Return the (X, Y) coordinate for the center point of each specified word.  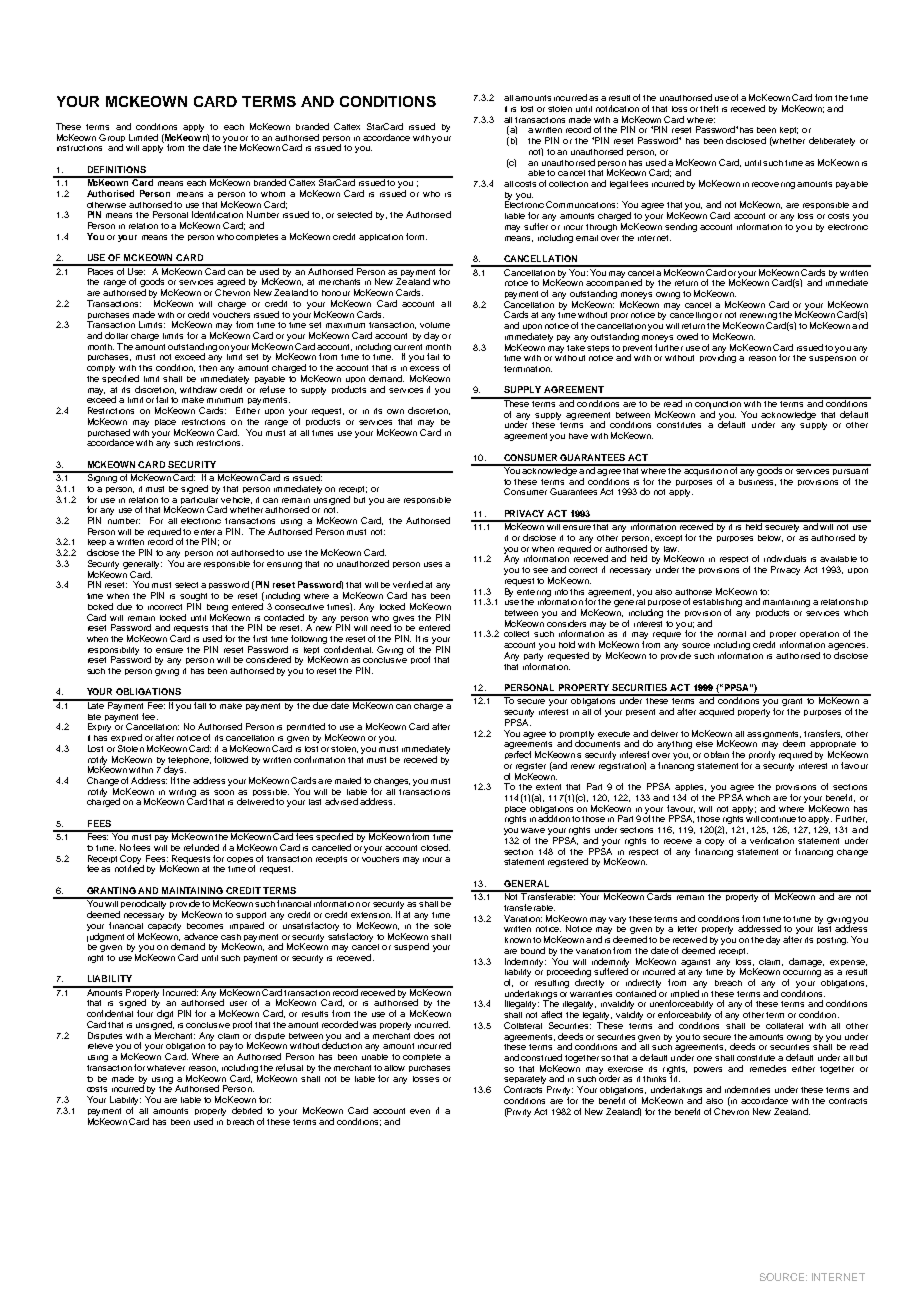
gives (403, 619)
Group (112, 139)
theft (709, 108)
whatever (166, 1068)
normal (732, 634)
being (217, 608)
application (381, 237)
